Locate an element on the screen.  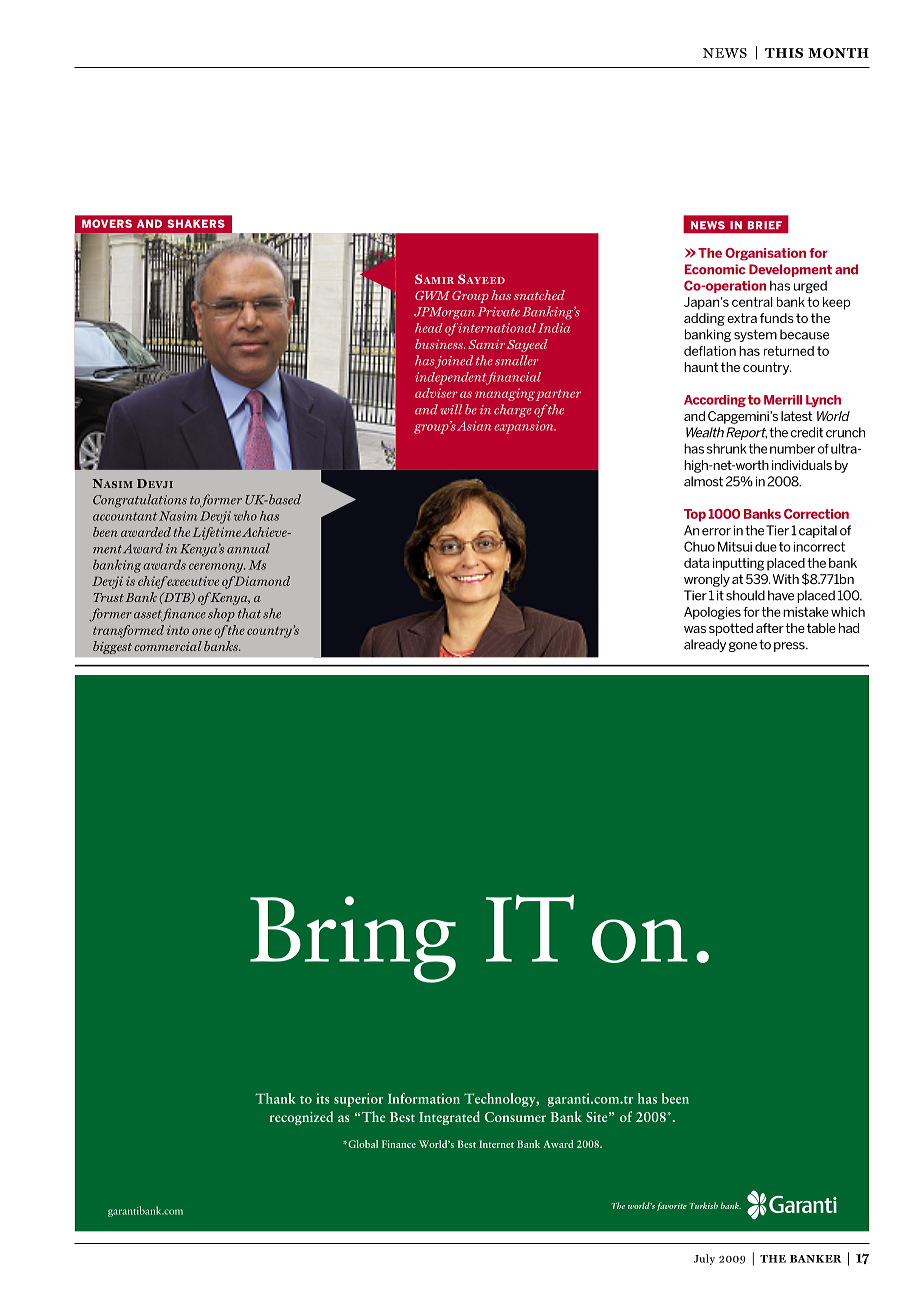
July is located at coordinates (704, 1259).
